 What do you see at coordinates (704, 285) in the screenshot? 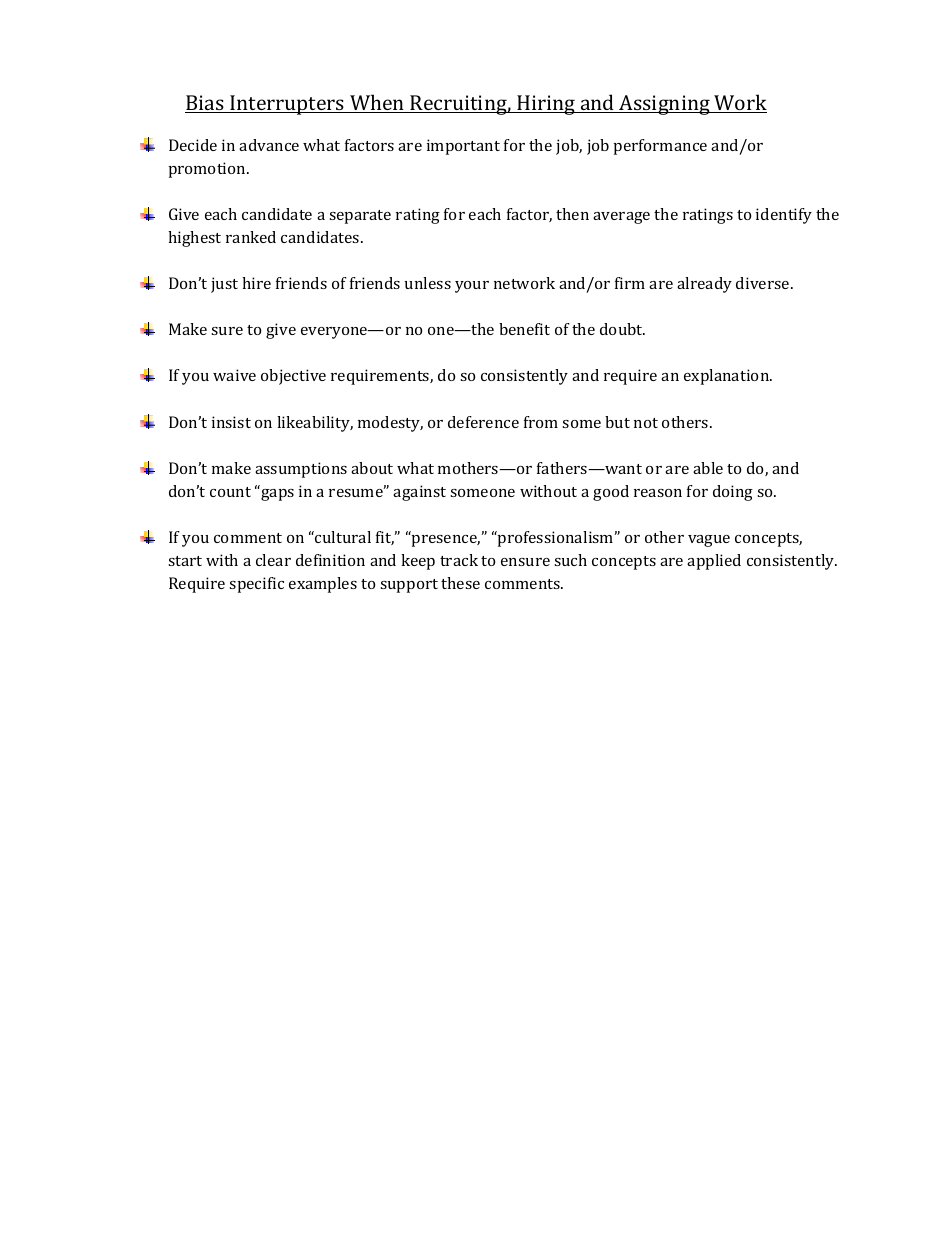
I see `already` at bounding box center [704, 285].
